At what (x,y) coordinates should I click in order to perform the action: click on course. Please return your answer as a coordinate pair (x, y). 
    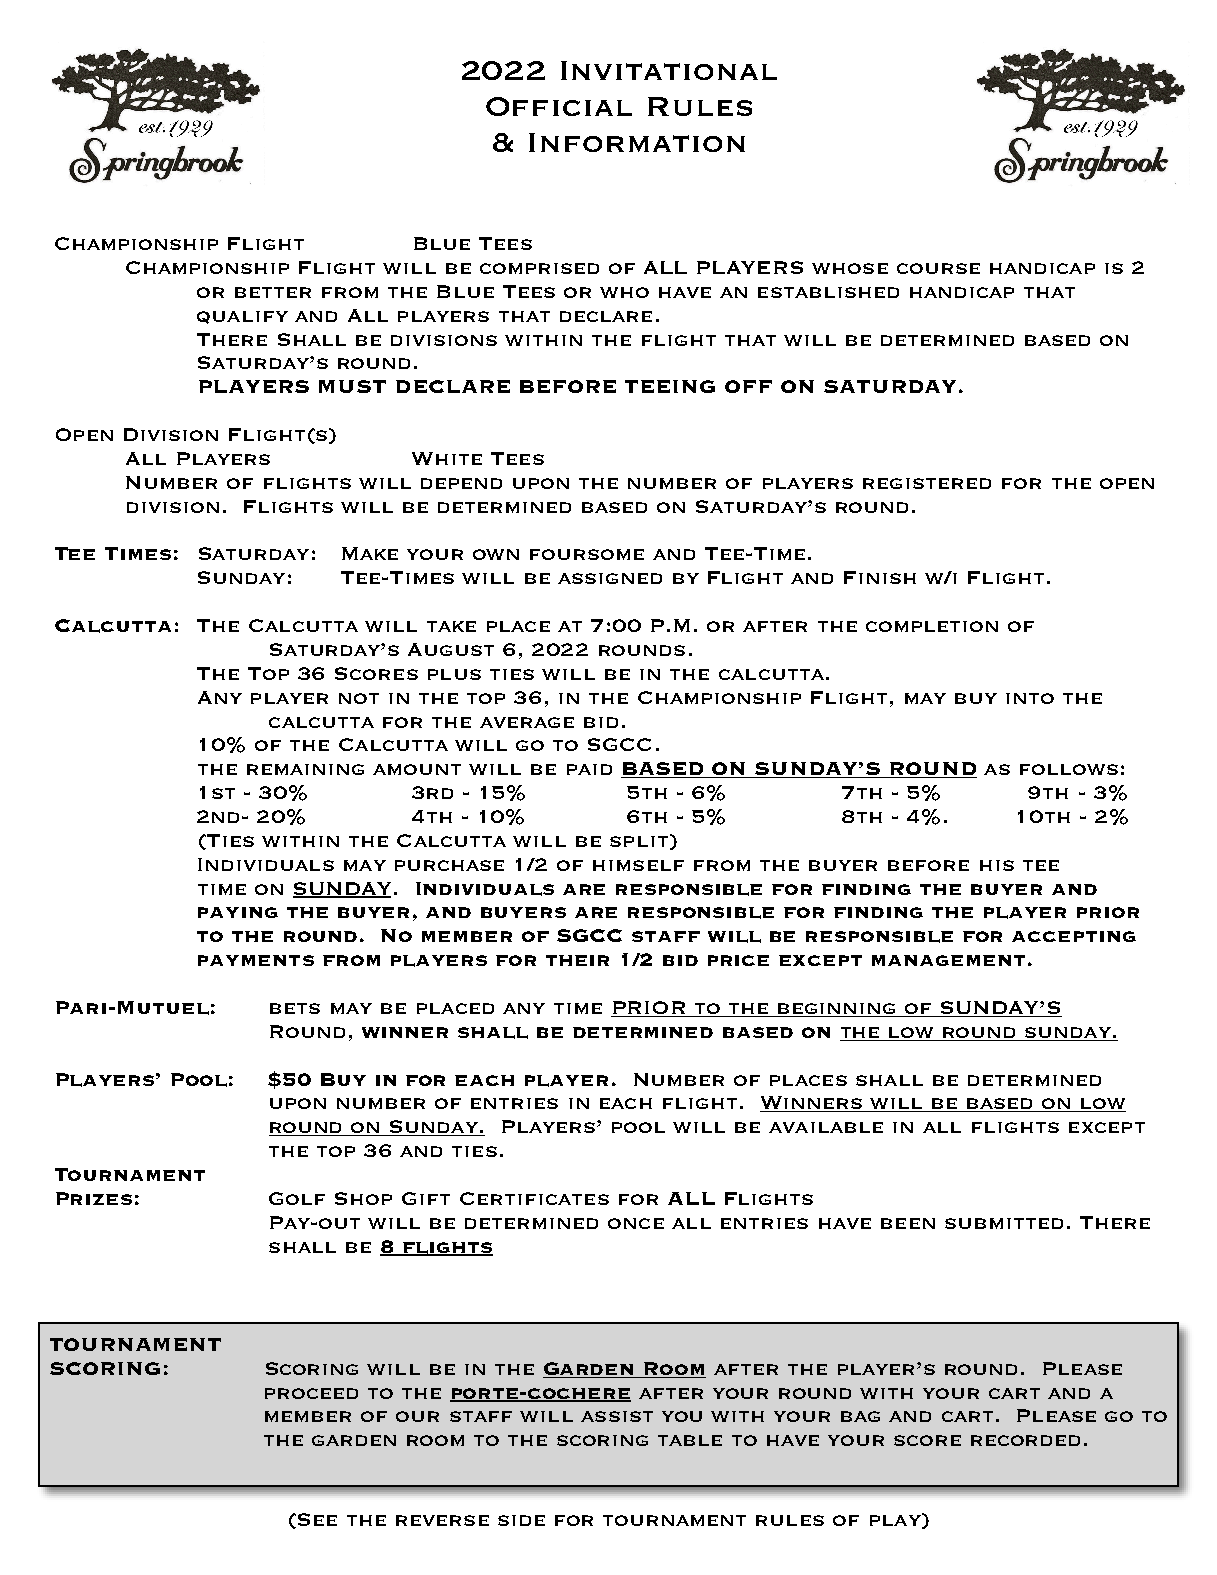
    Looking at the image, I should click on (938, 268).
